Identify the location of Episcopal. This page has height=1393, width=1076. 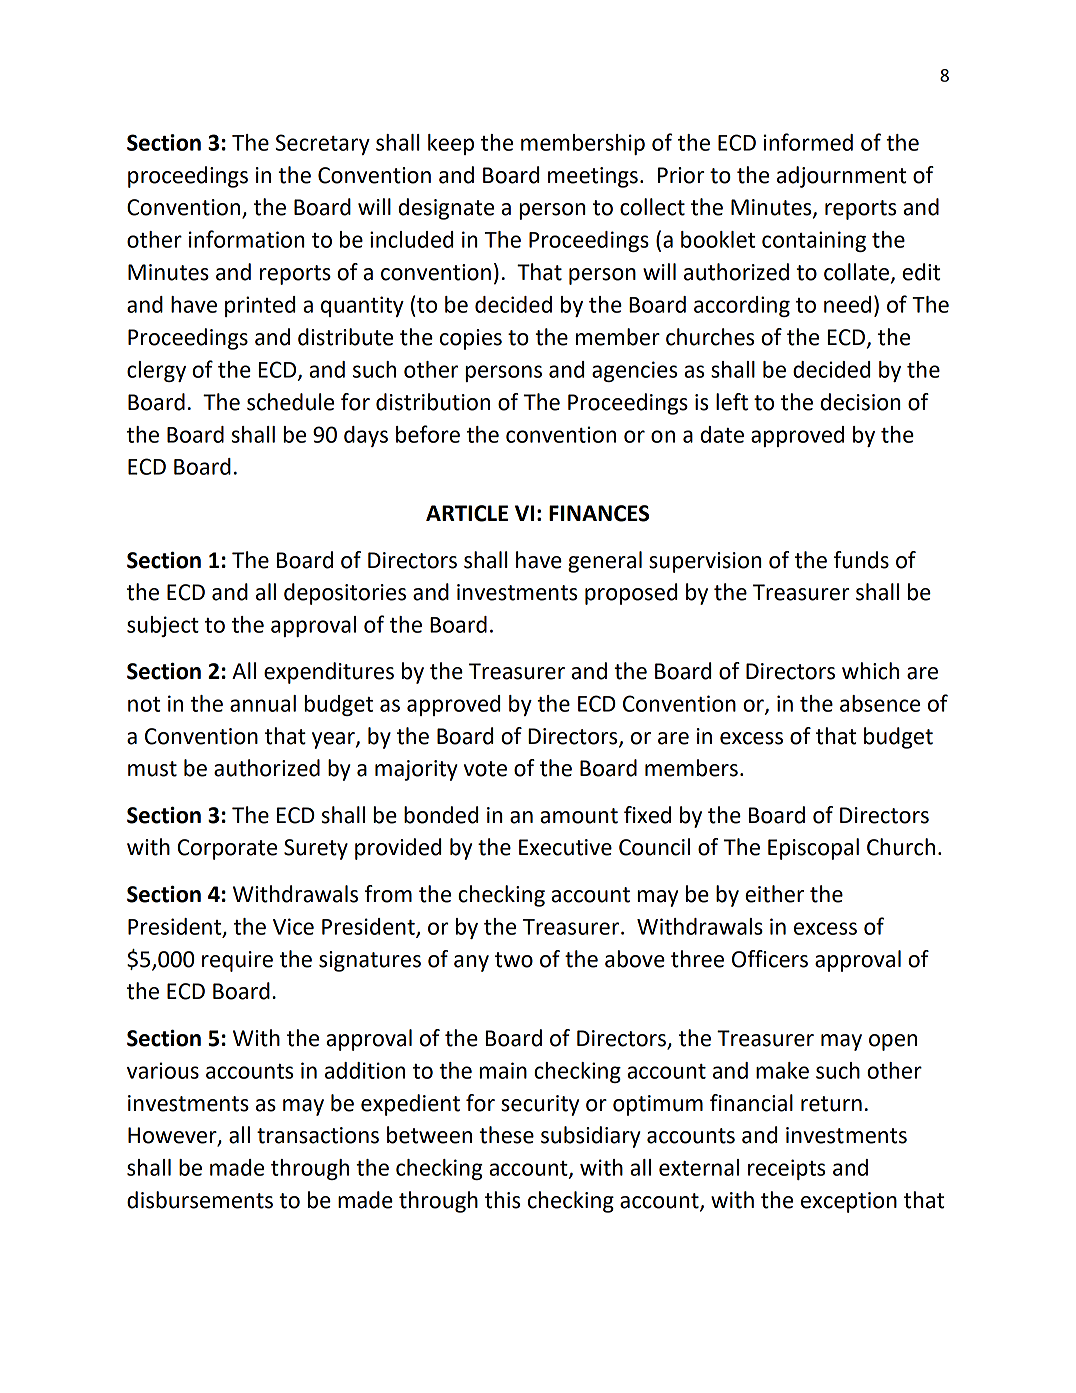
(813, 849).
